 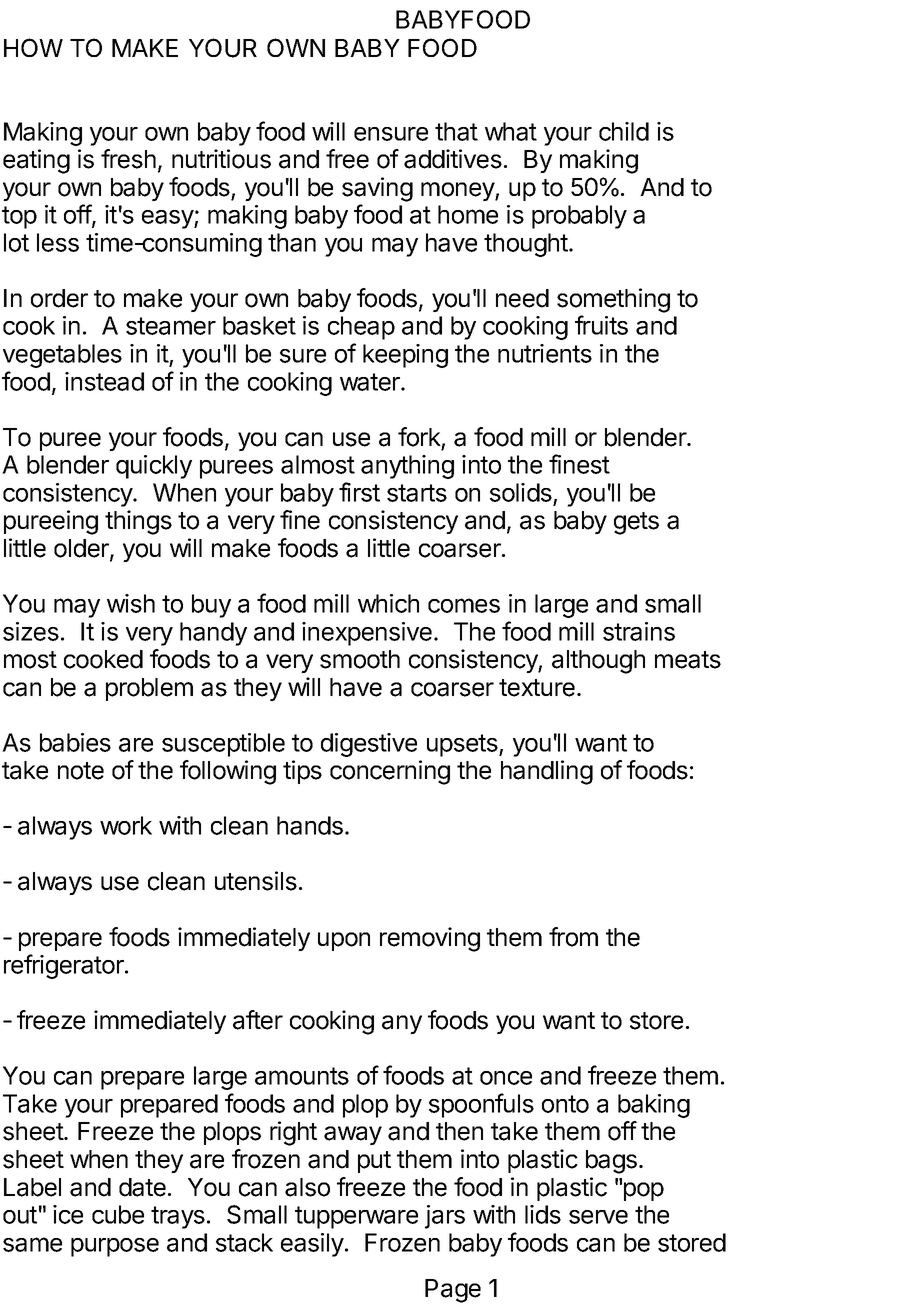 I want to click on first, so click(x=359, y=492).
